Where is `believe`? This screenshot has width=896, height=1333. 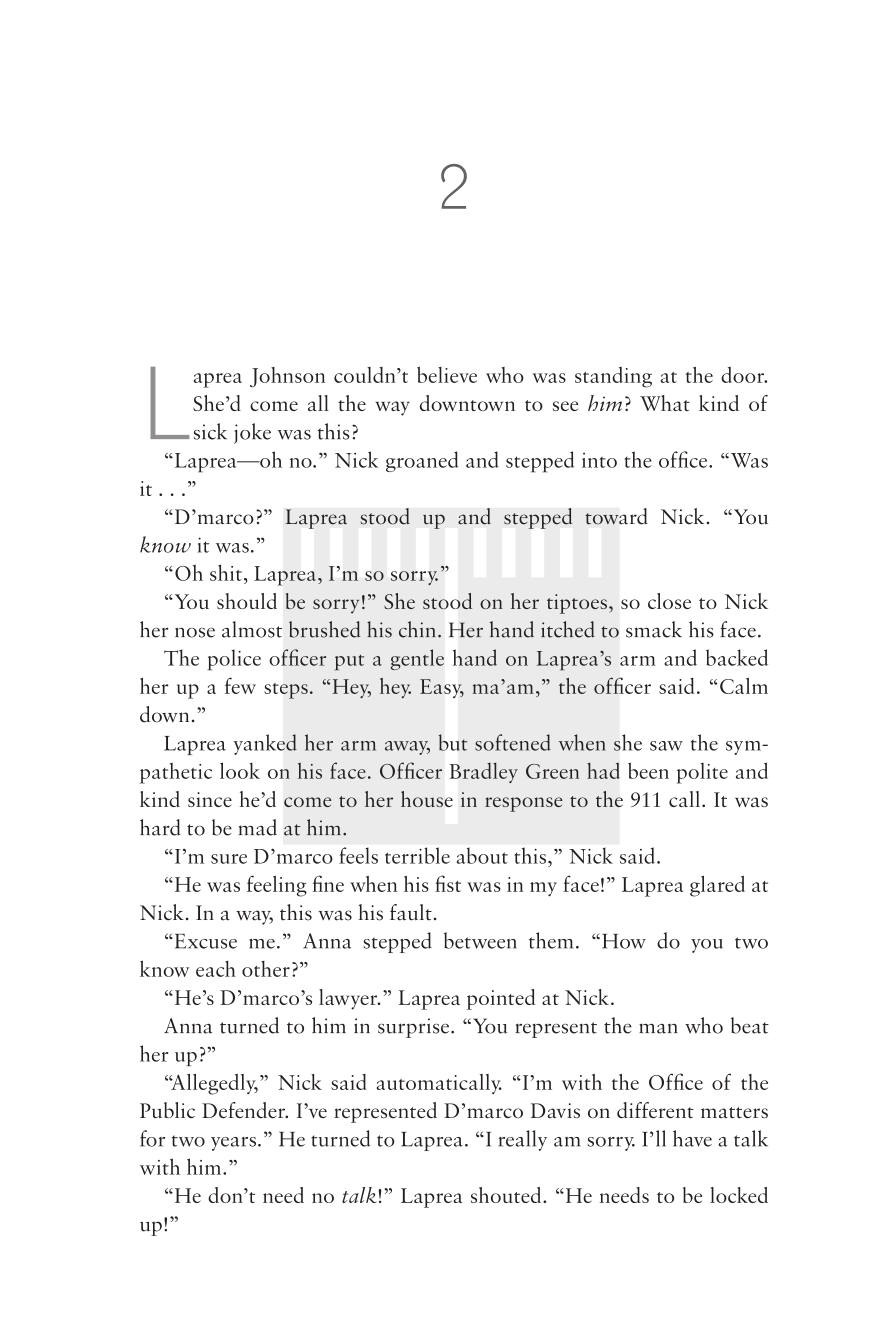
believe is located at coordinates (447, 374).
